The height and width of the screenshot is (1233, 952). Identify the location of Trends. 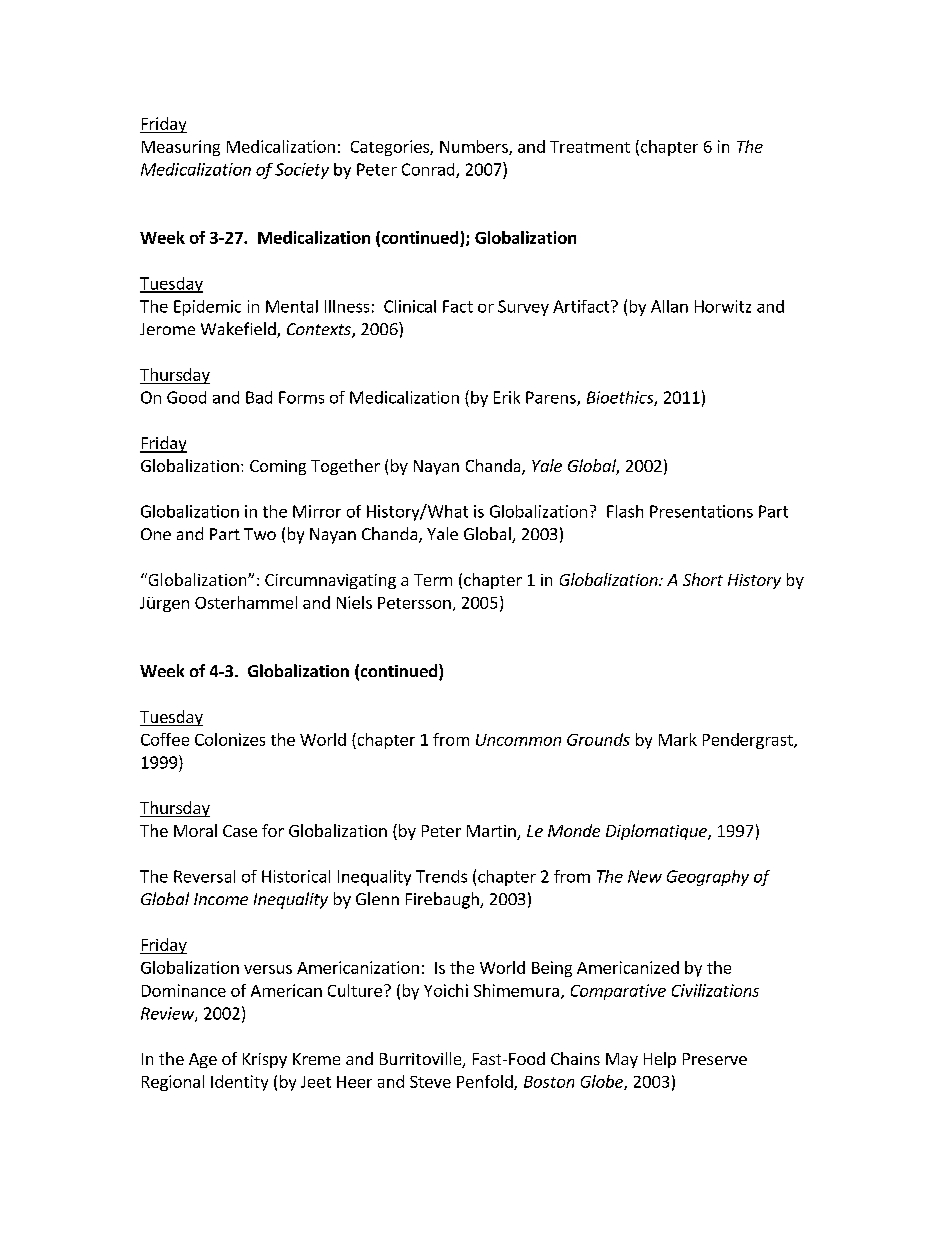
(441, 876).
